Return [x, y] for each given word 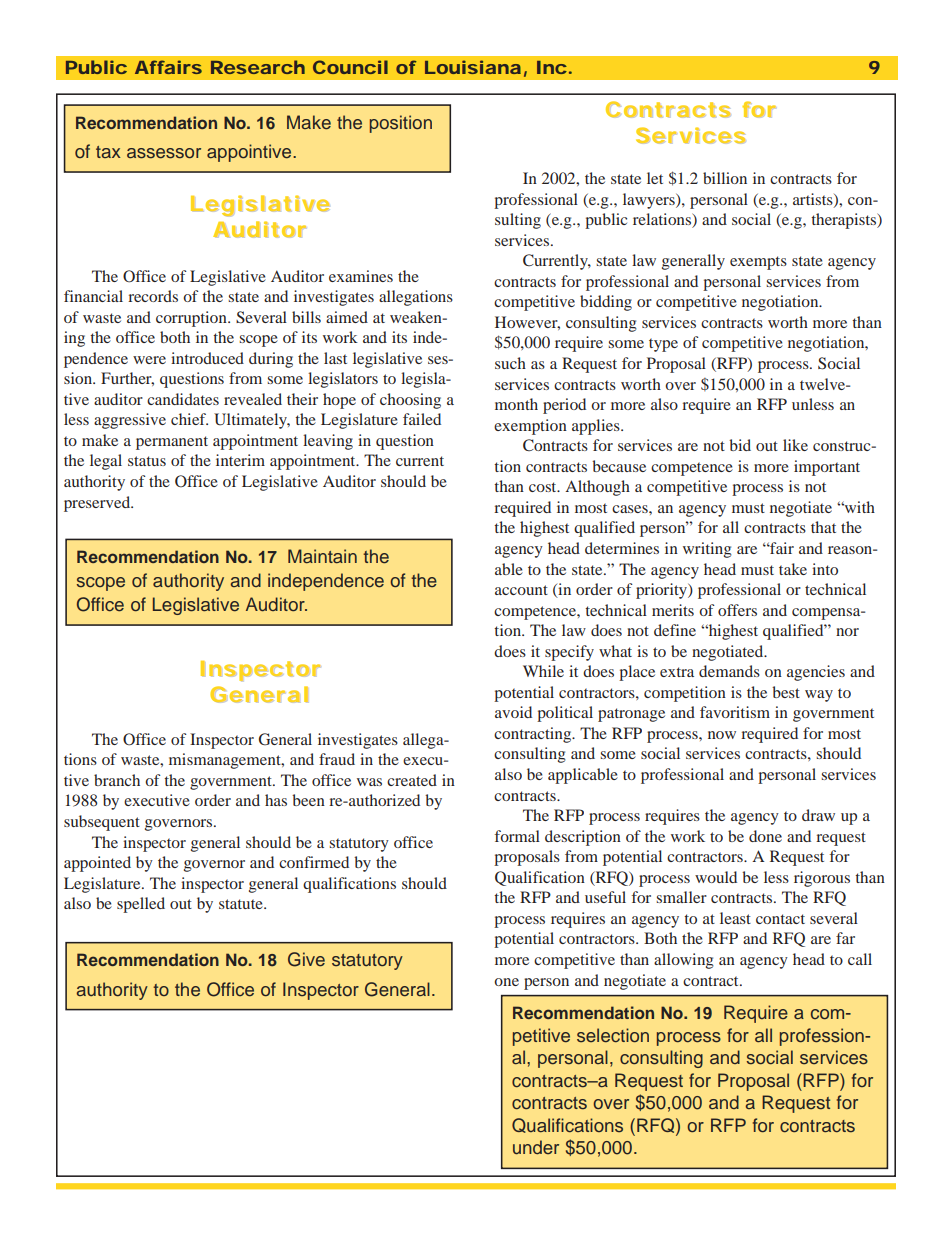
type [663, 345]
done [765, 836]
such [510, 363]
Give [306, 959]
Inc [552, 67]
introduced [207, 358]
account [521, 590]
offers [737, 610]
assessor [164, 153]
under [536, 1147]
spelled [141, 905]
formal [517, 836]
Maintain [322, 556]
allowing [684, 961]
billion [725, 178]
